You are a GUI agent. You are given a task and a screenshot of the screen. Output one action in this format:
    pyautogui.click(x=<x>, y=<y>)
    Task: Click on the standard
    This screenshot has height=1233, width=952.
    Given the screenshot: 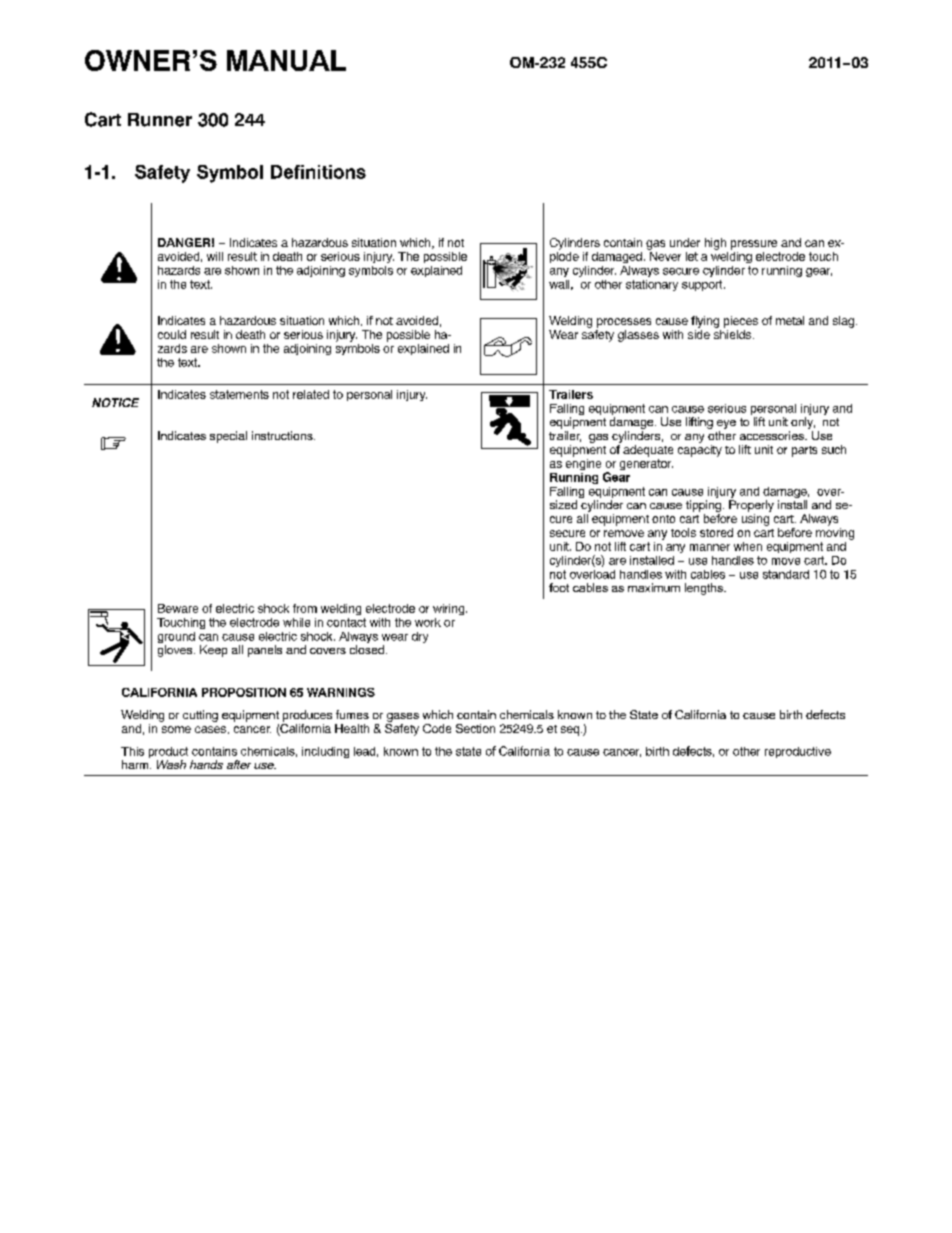 What is the action you would take?
    pyautogui.click(x=786, y=574)
